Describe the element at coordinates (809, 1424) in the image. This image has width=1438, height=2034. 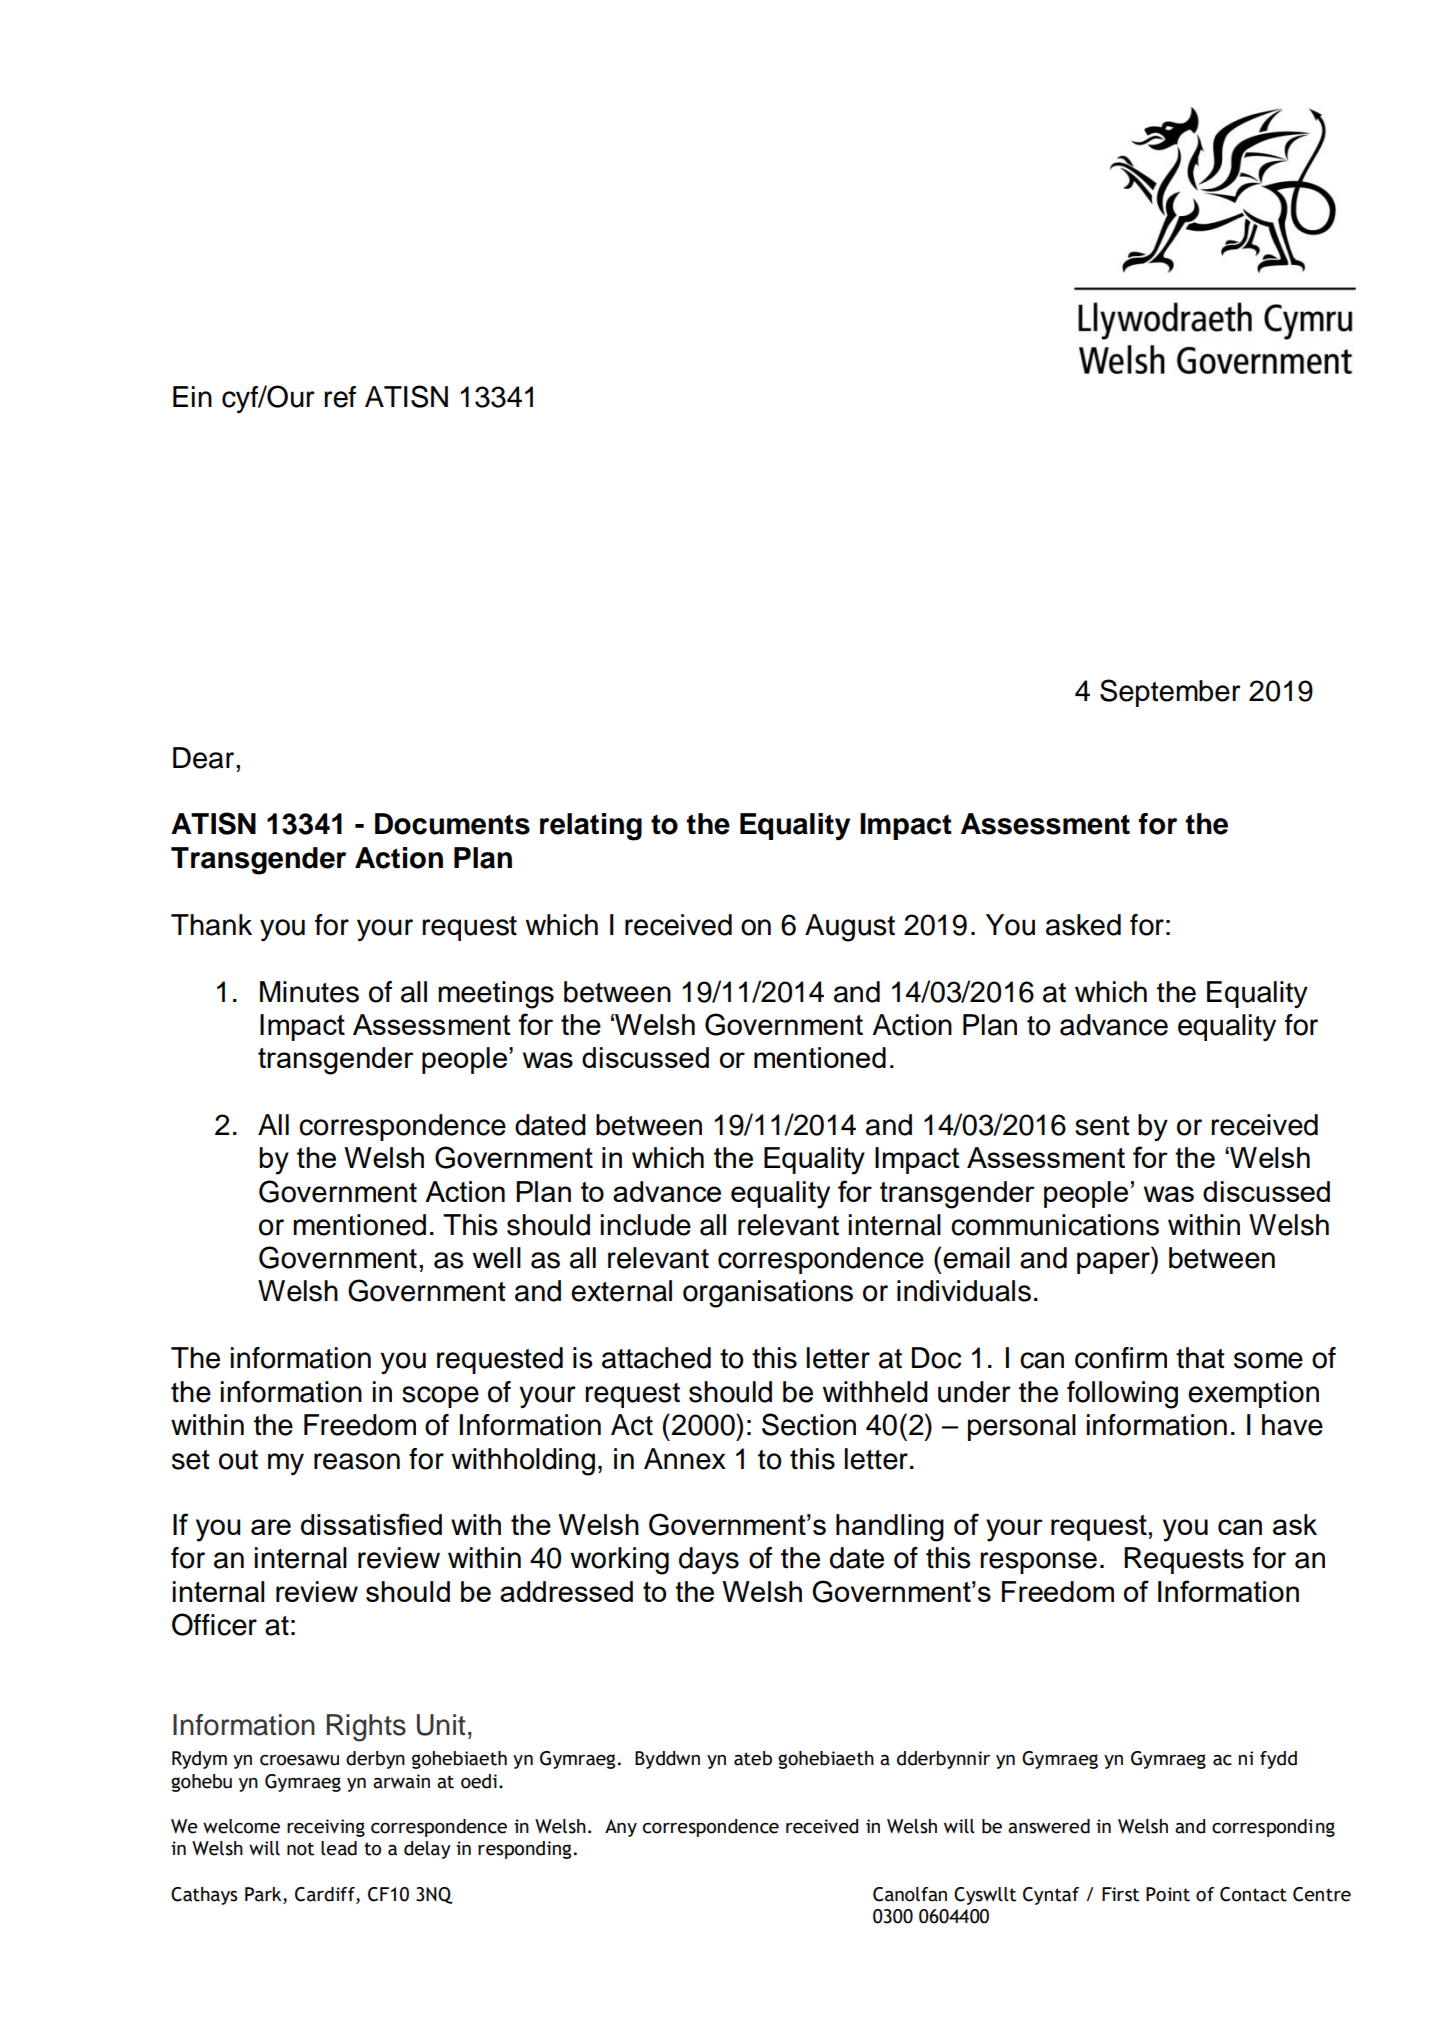
I see `Section` at that location.
